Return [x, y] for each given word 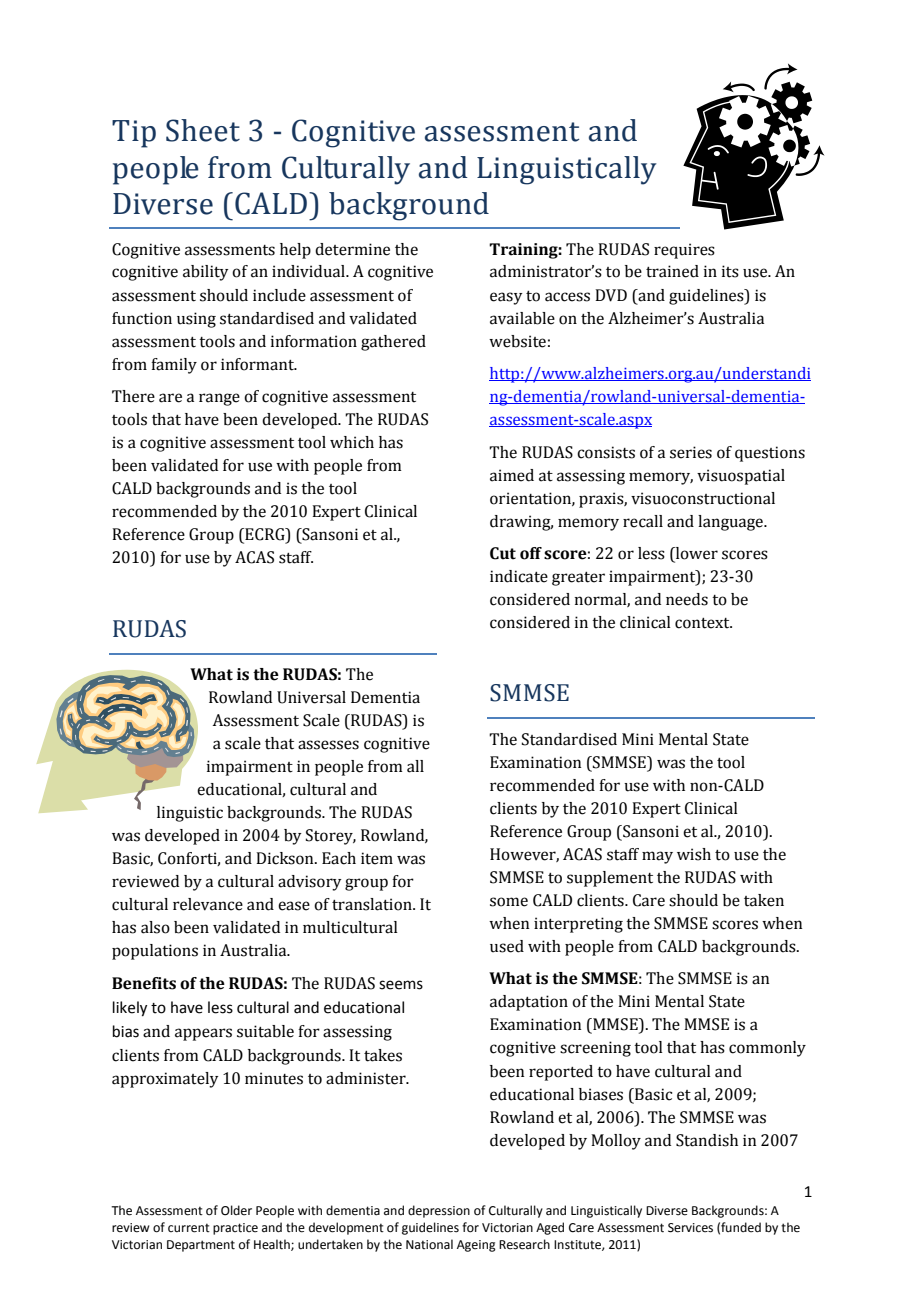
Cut [503, 553]
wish [694, 854]
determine [352, 249]
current [189, 1228]
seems [401, 985]
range [219, 399]
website [517, 341]
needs [687, 599]
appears [203, 1034]
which [352, 442]
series [691, 452]
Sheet [203, 130]
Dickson [286, 858]
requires [684, 251]
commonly [767, 1049]
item [377, 858]
